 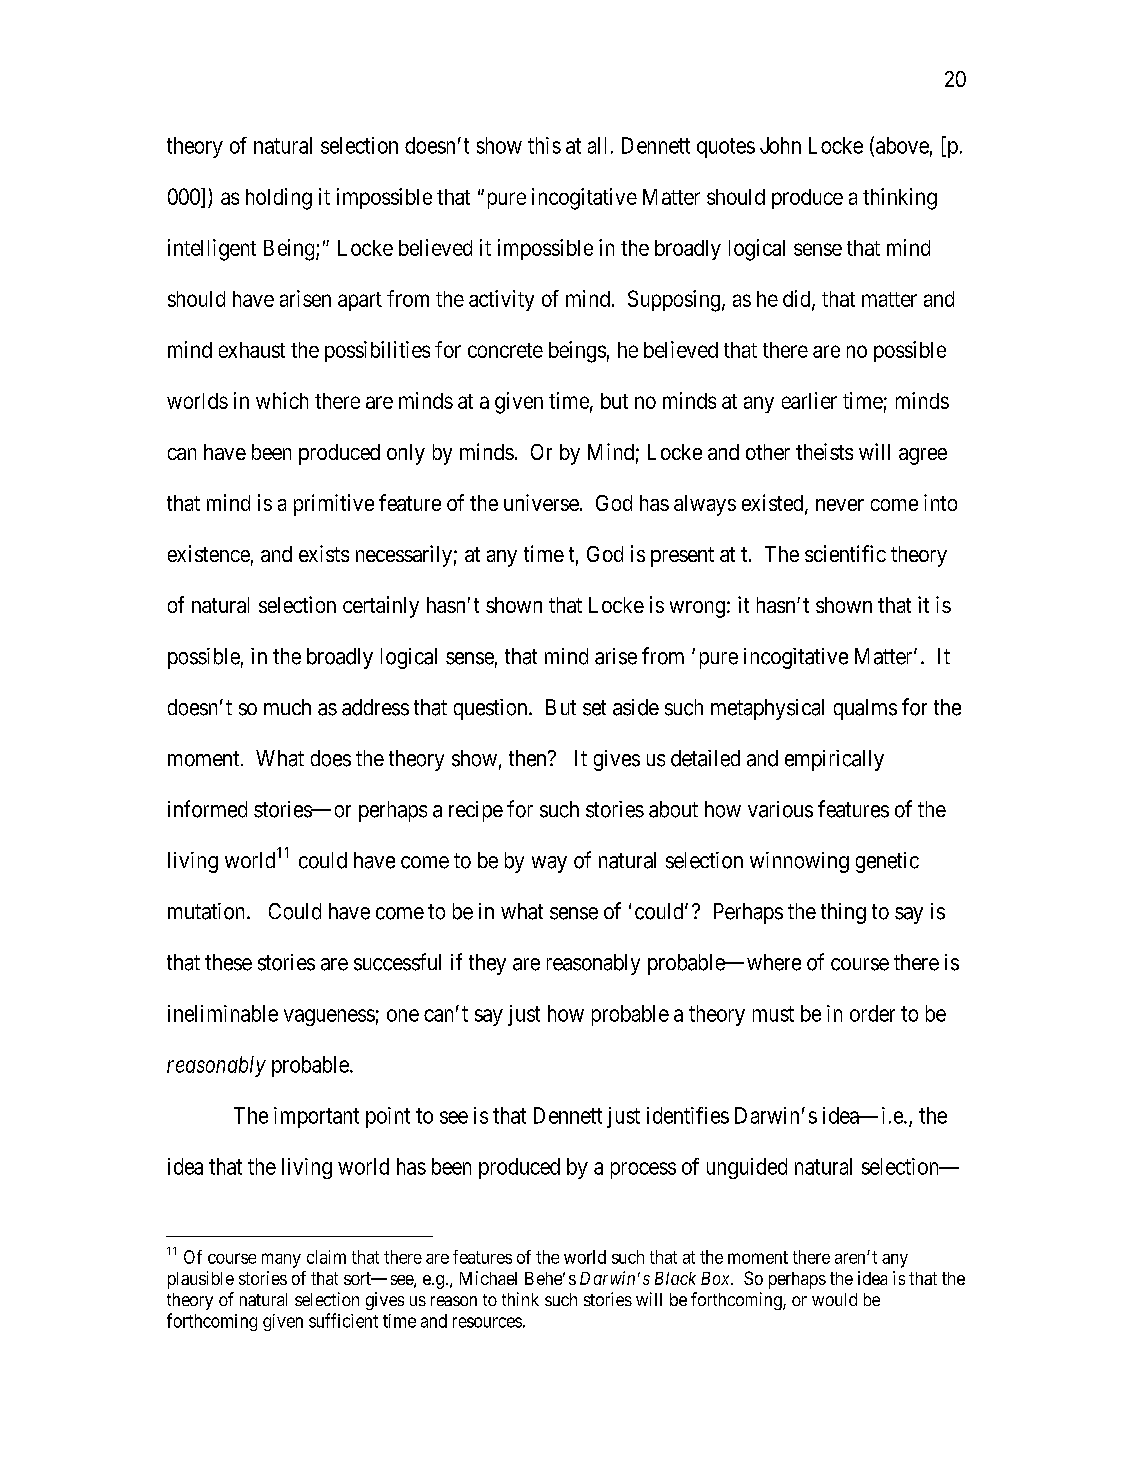 I want to click on set, so click(x=594, y=708).
